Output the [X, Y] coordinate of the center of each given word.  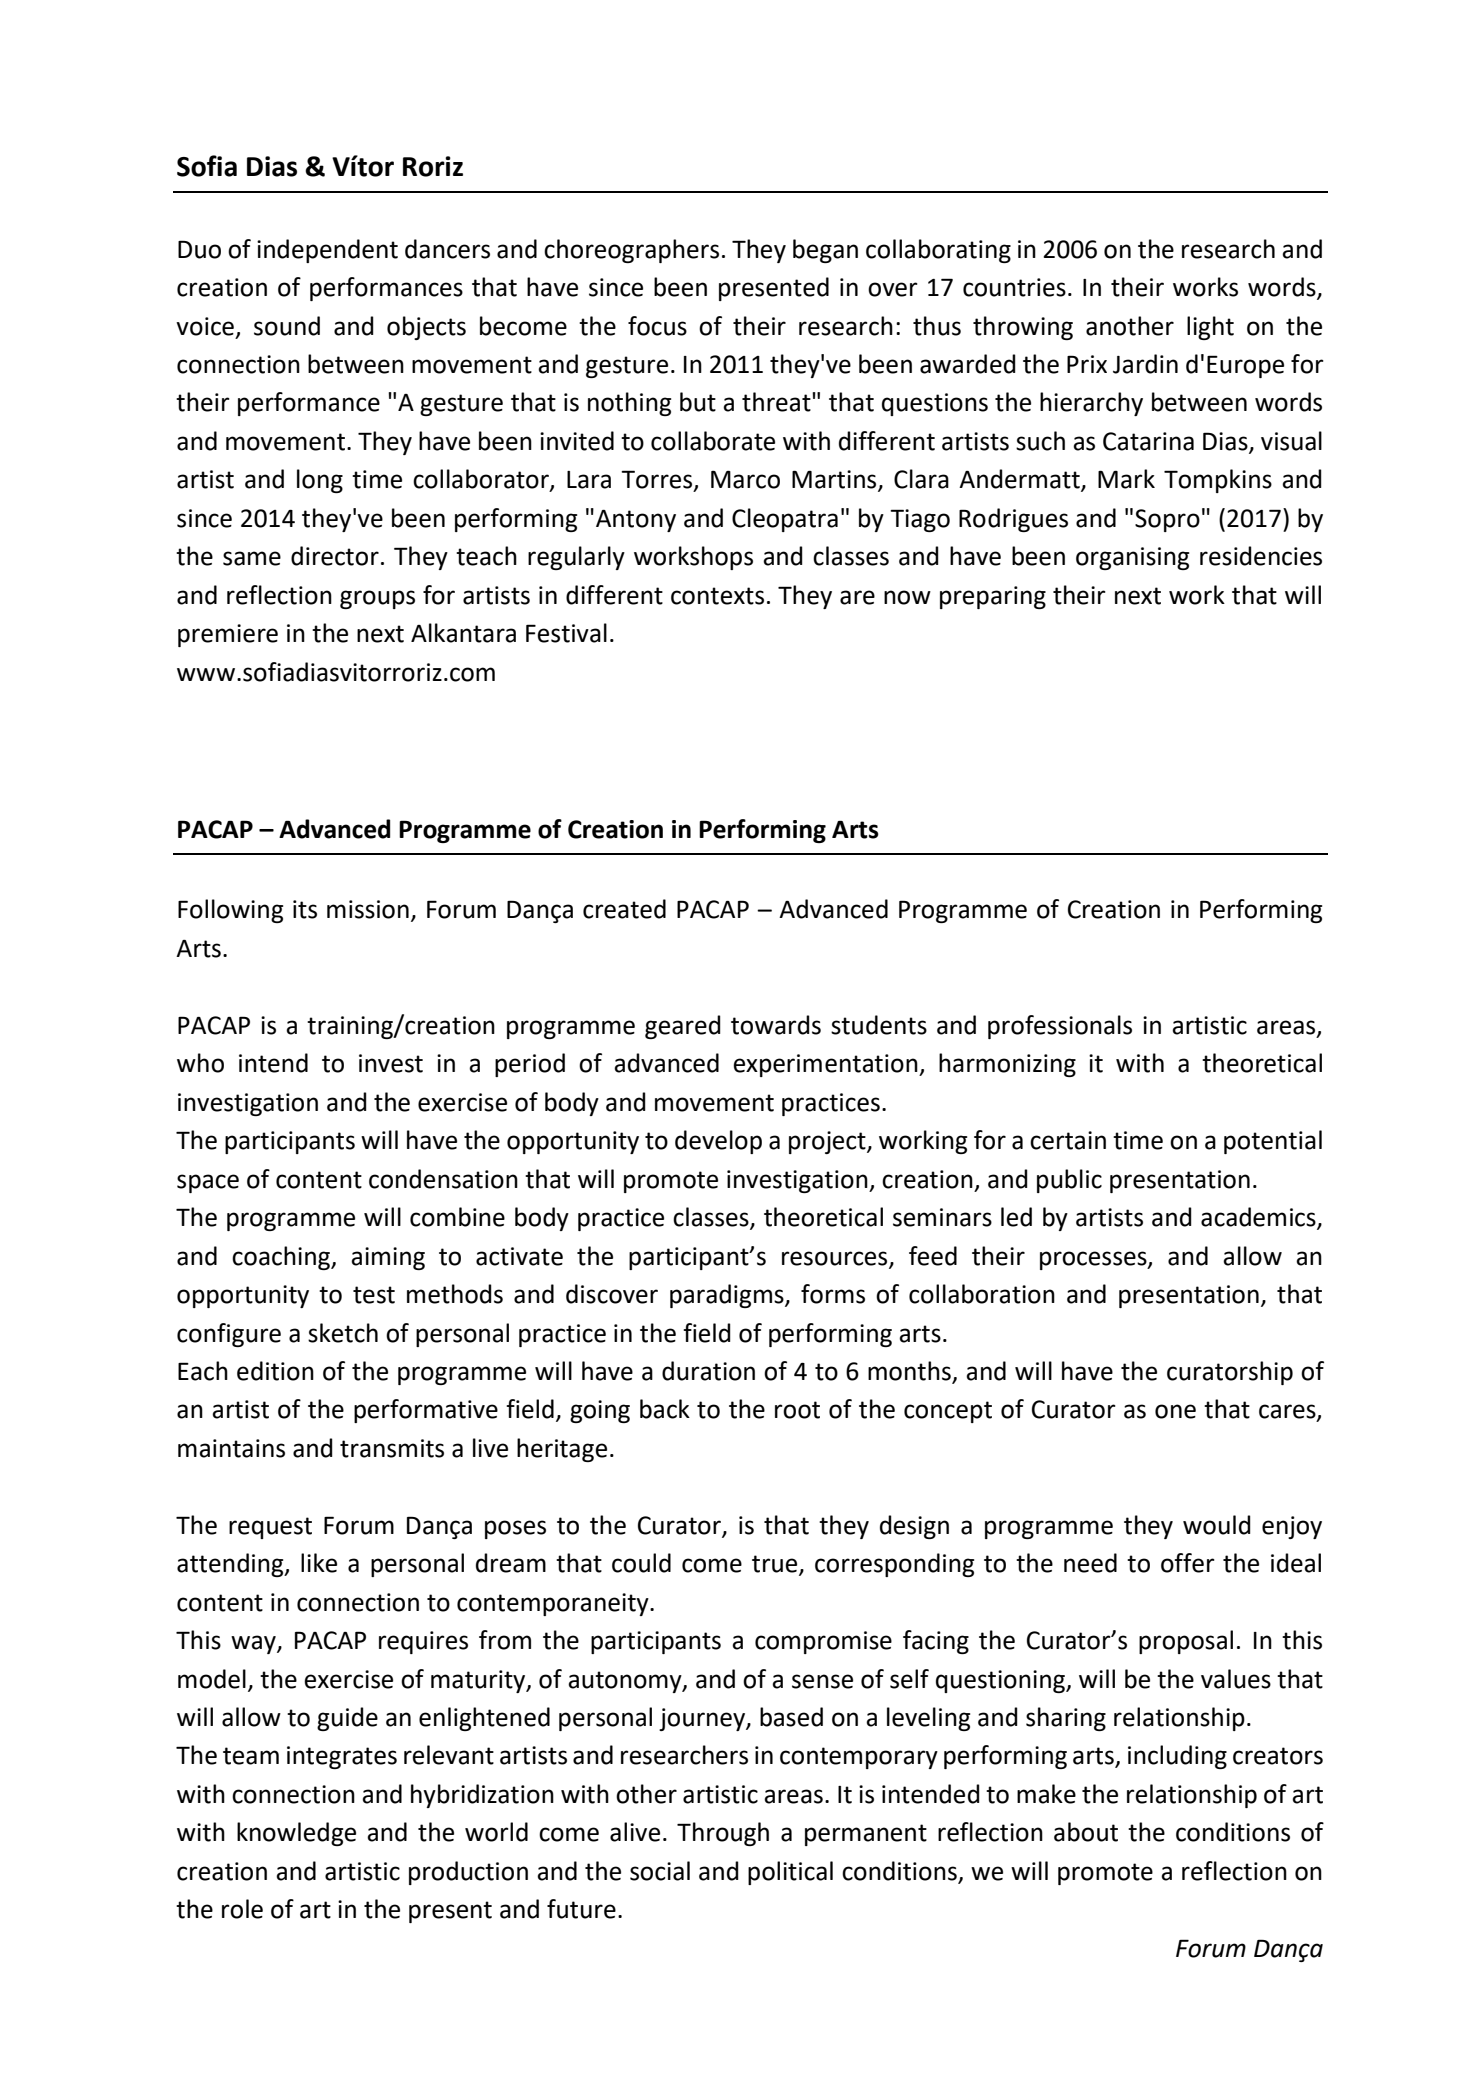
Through [723, 1834]
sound [287, 326]
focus [657, 326]
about [1086, 1832]
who [200, 1063]
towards [776, 1025]
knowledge [296, 1834]
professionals [1060, 1027]
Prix [1087, 364]
